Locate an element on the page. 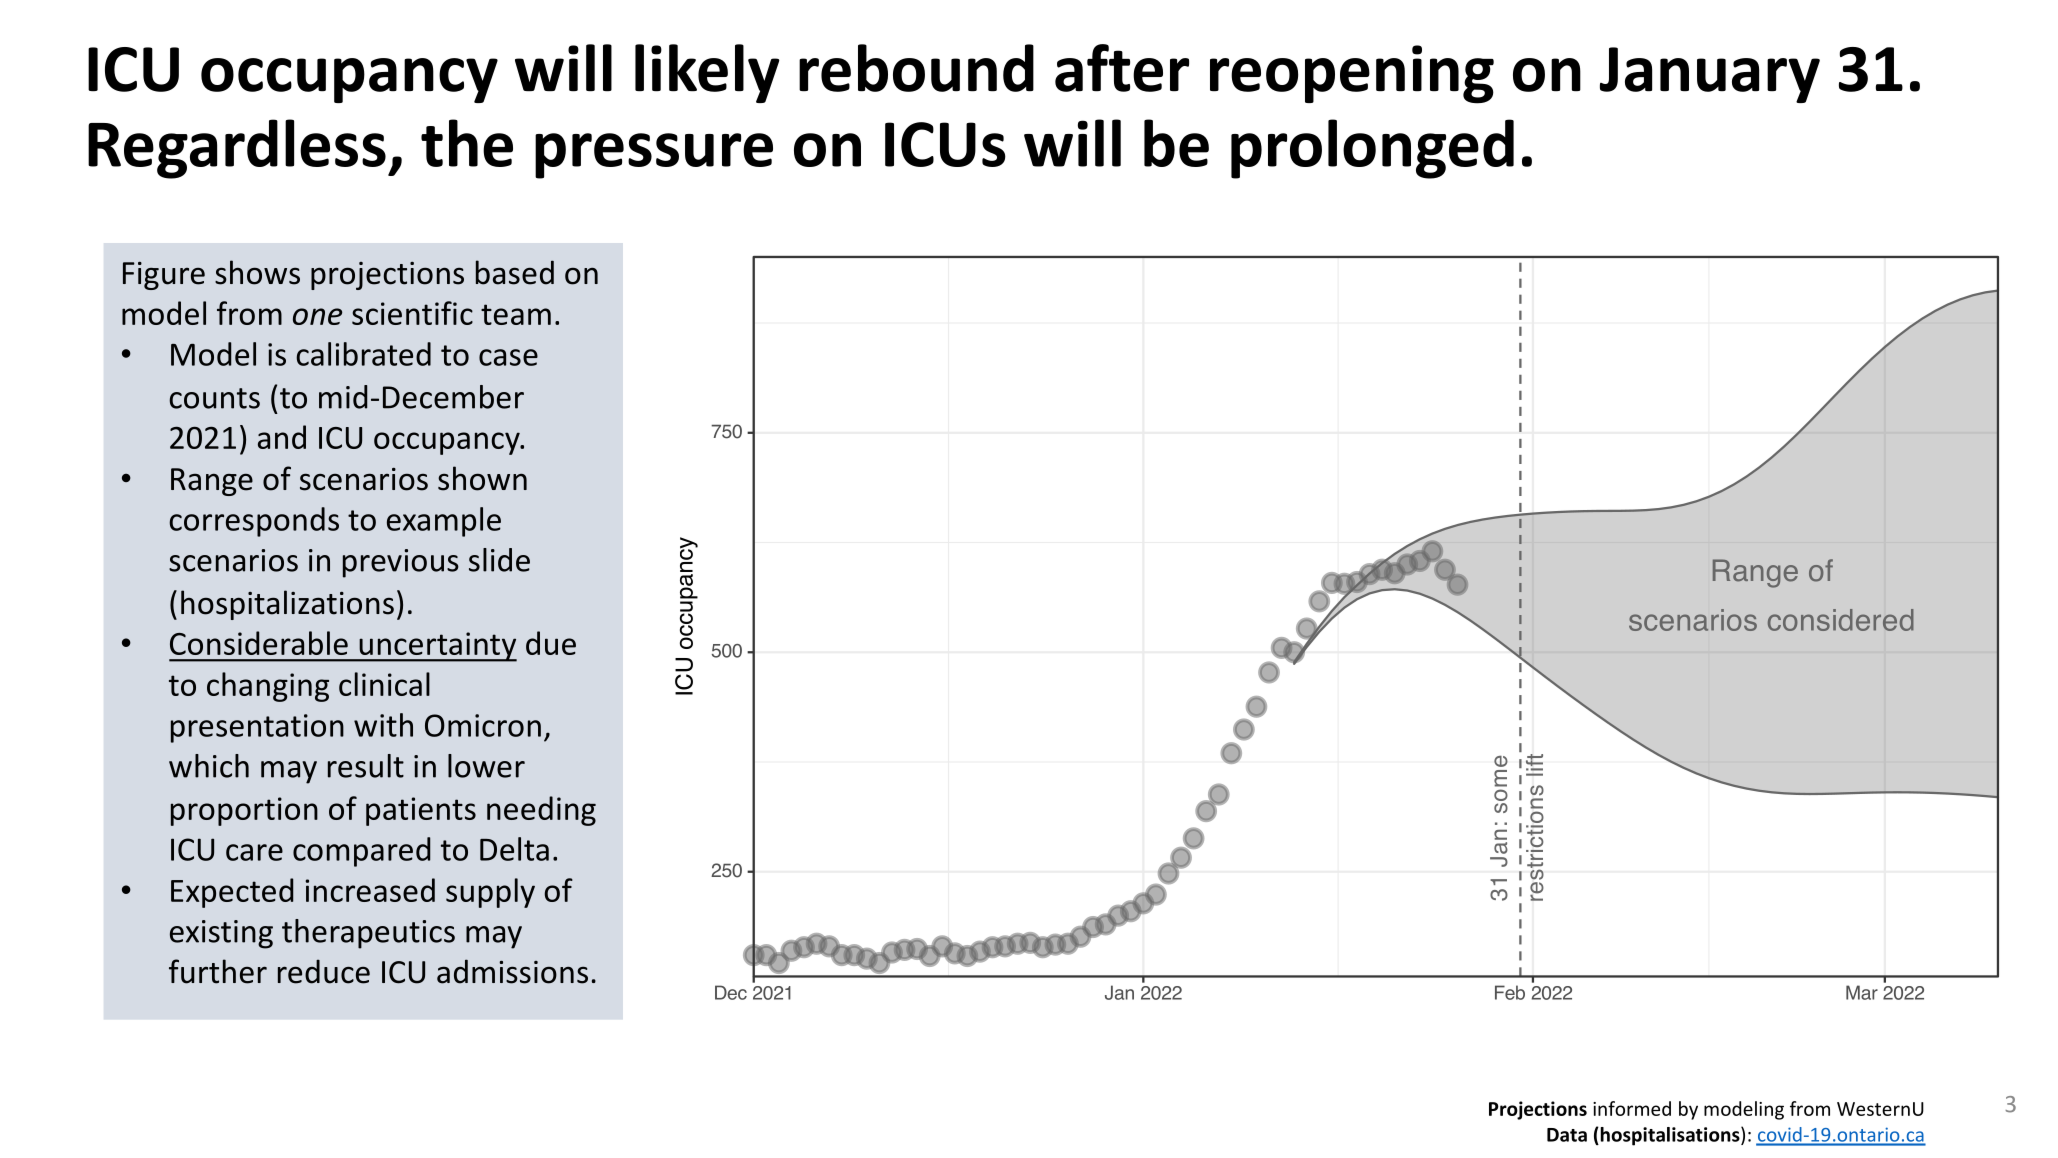 This document has width=2058, height=1158. reduce is located at coordinates (324, 971).
